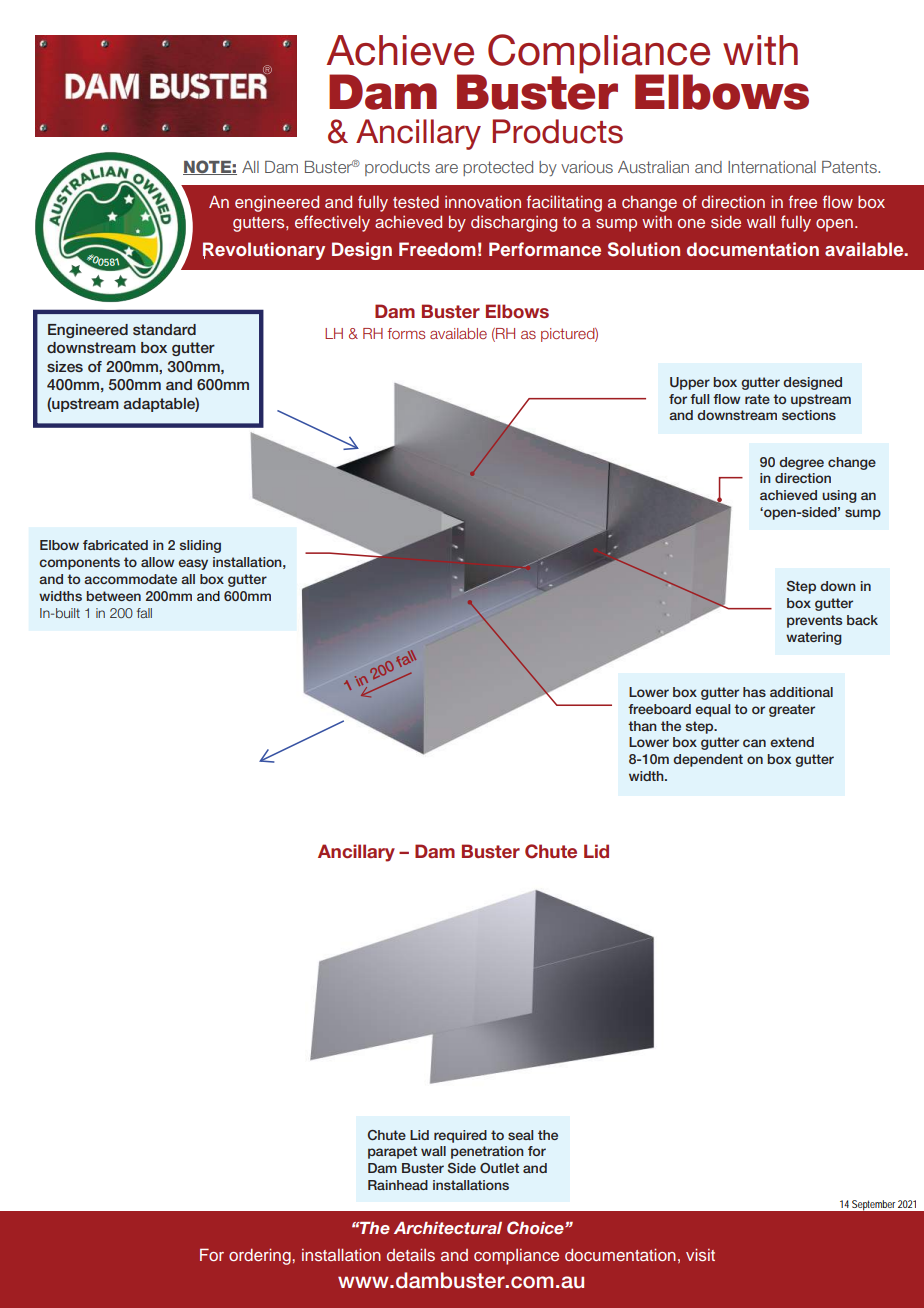  Describe the element at coordinates (772, 167) in the screenshot. I see `International` at that location.
